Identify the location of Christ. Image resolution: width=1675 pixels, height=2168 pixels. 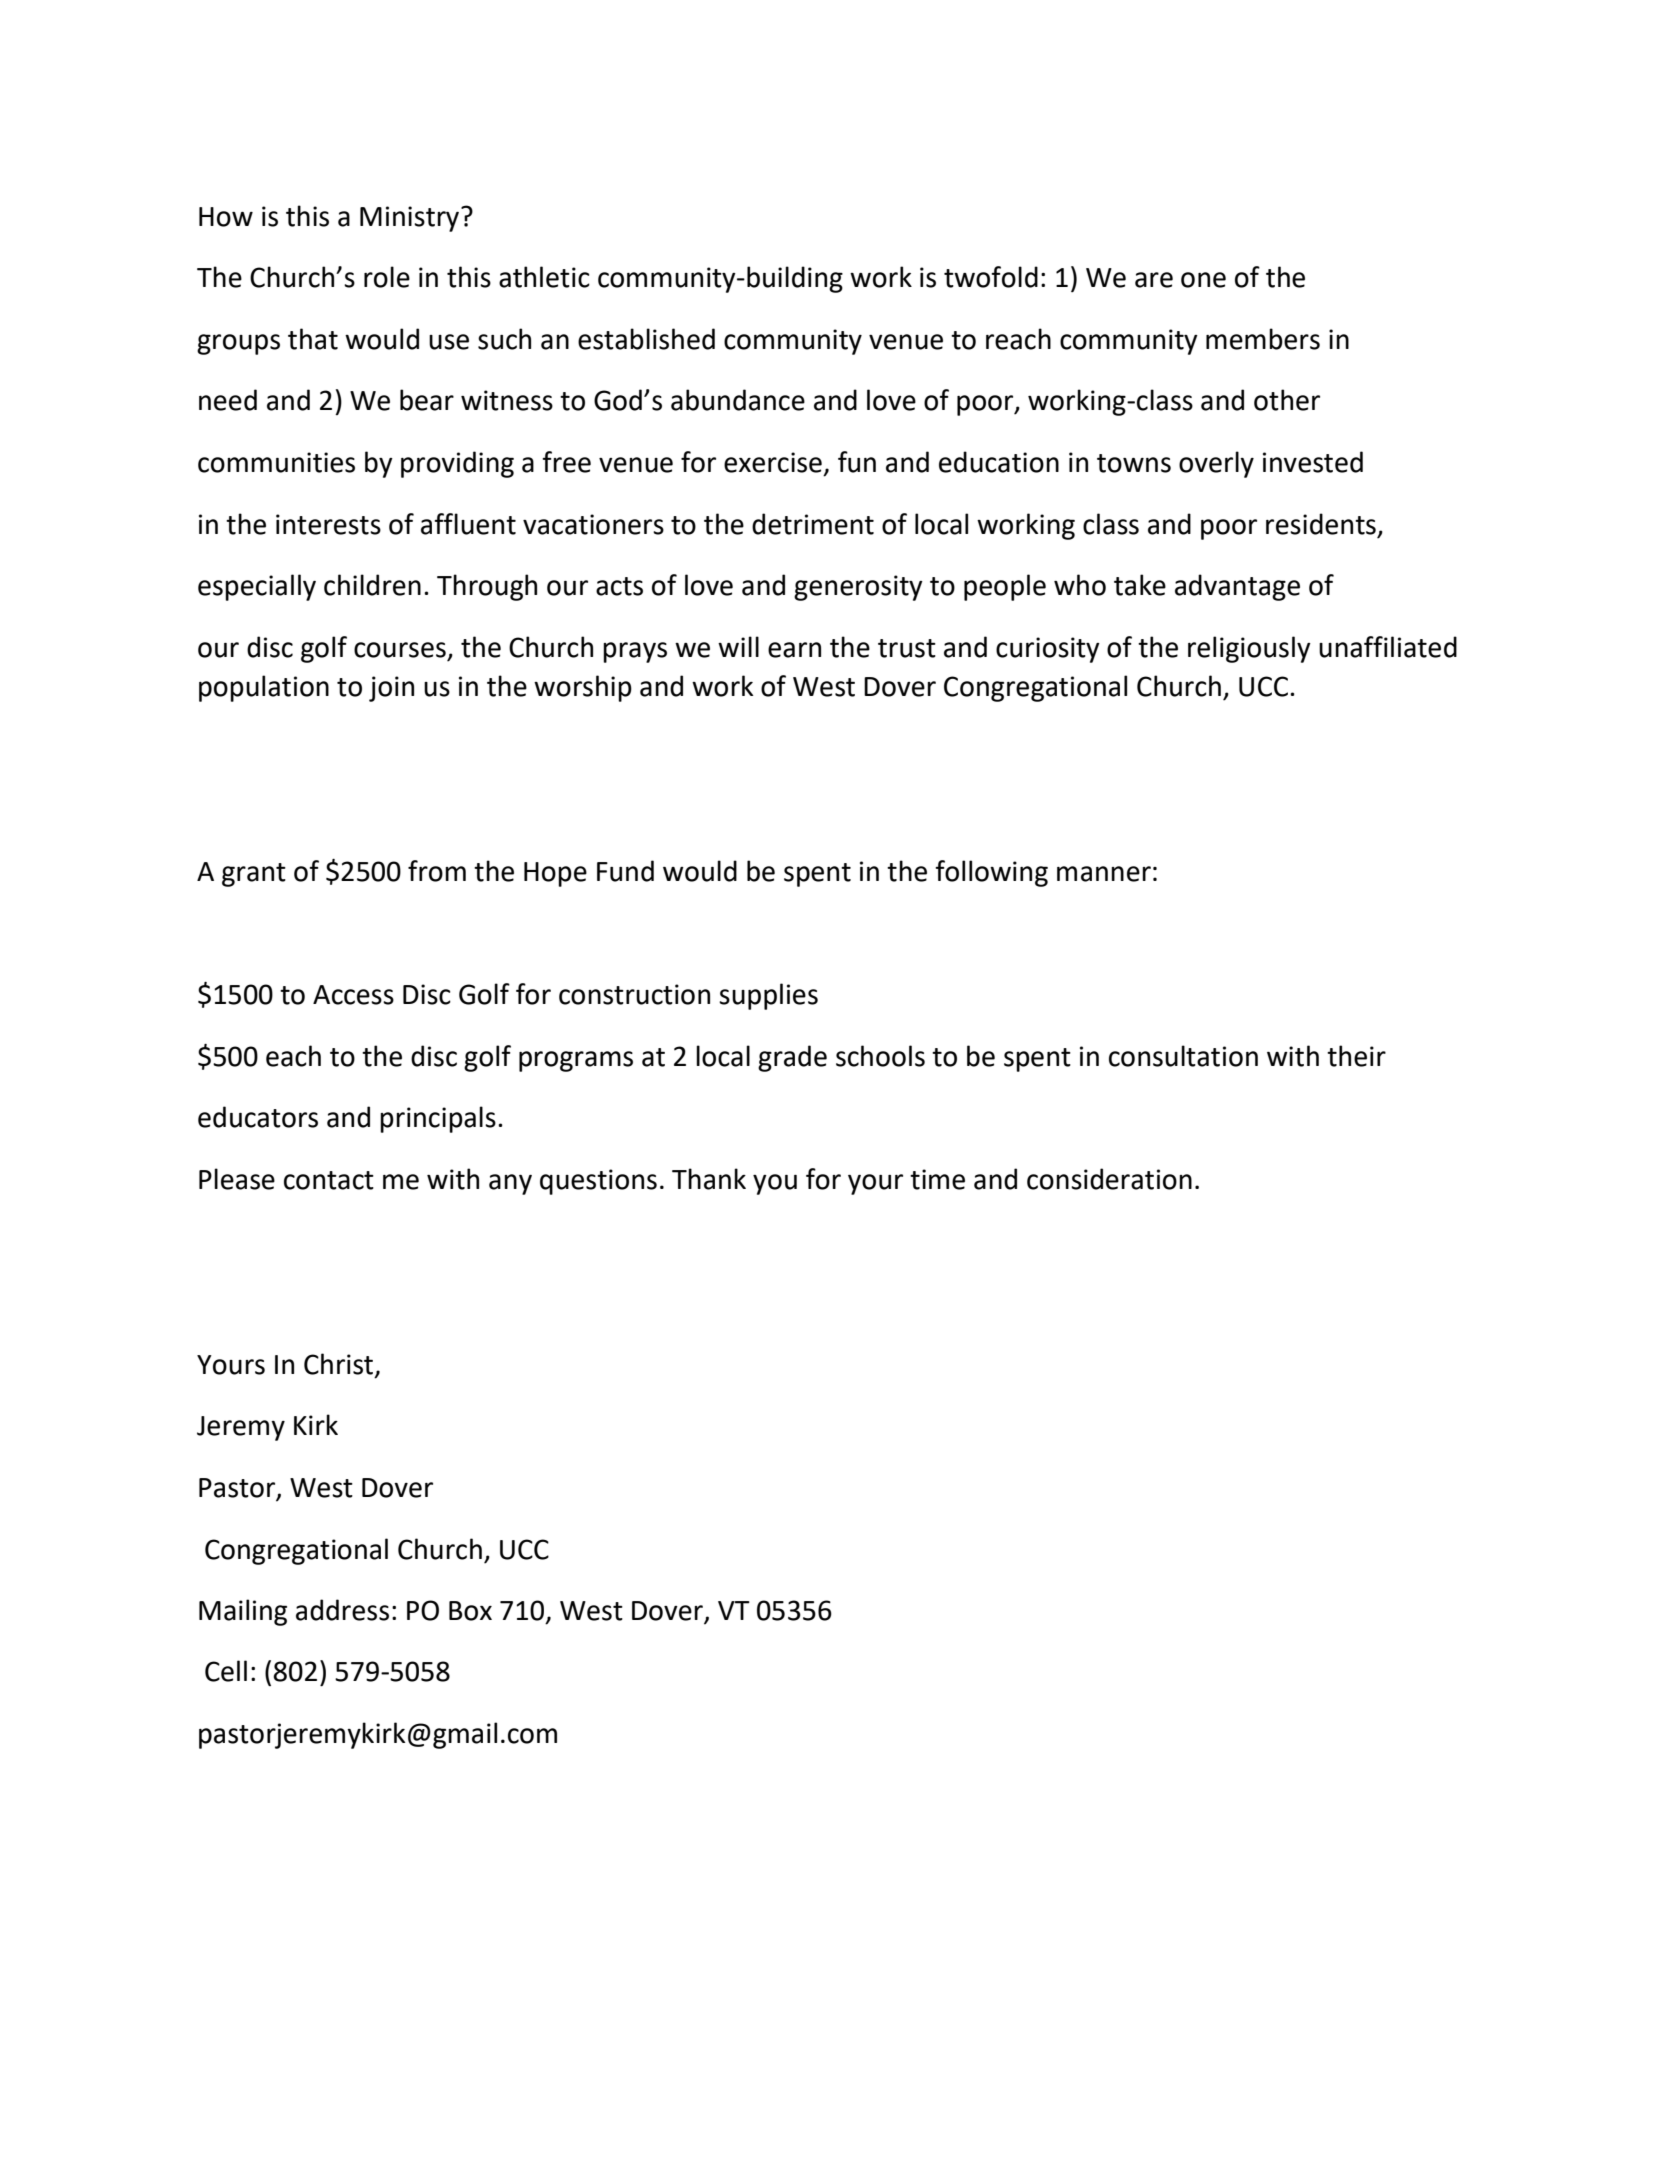
(340, 1364).
